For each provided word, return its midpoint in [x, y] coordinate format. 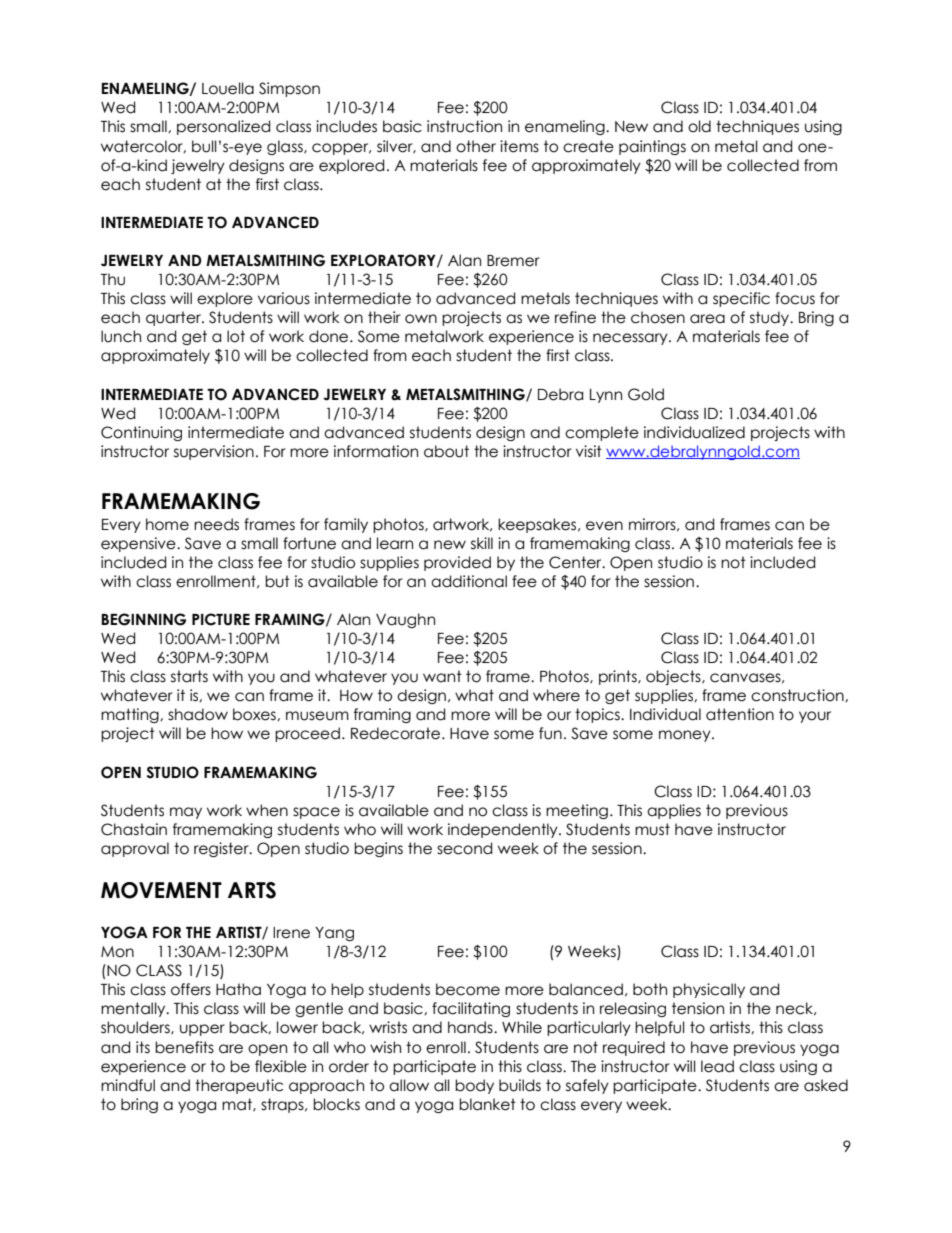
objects [674, 677]
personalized [223, 127]
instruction [464, 126]
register [222, 849]
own [421, 319]
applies [674, 811]
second [464, 848]
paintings [652, 147]
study [771, 318]
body [474, 1086]
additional [469, 581]
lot [236, 336]
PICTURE [221, 619]
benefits [184, 1047]
